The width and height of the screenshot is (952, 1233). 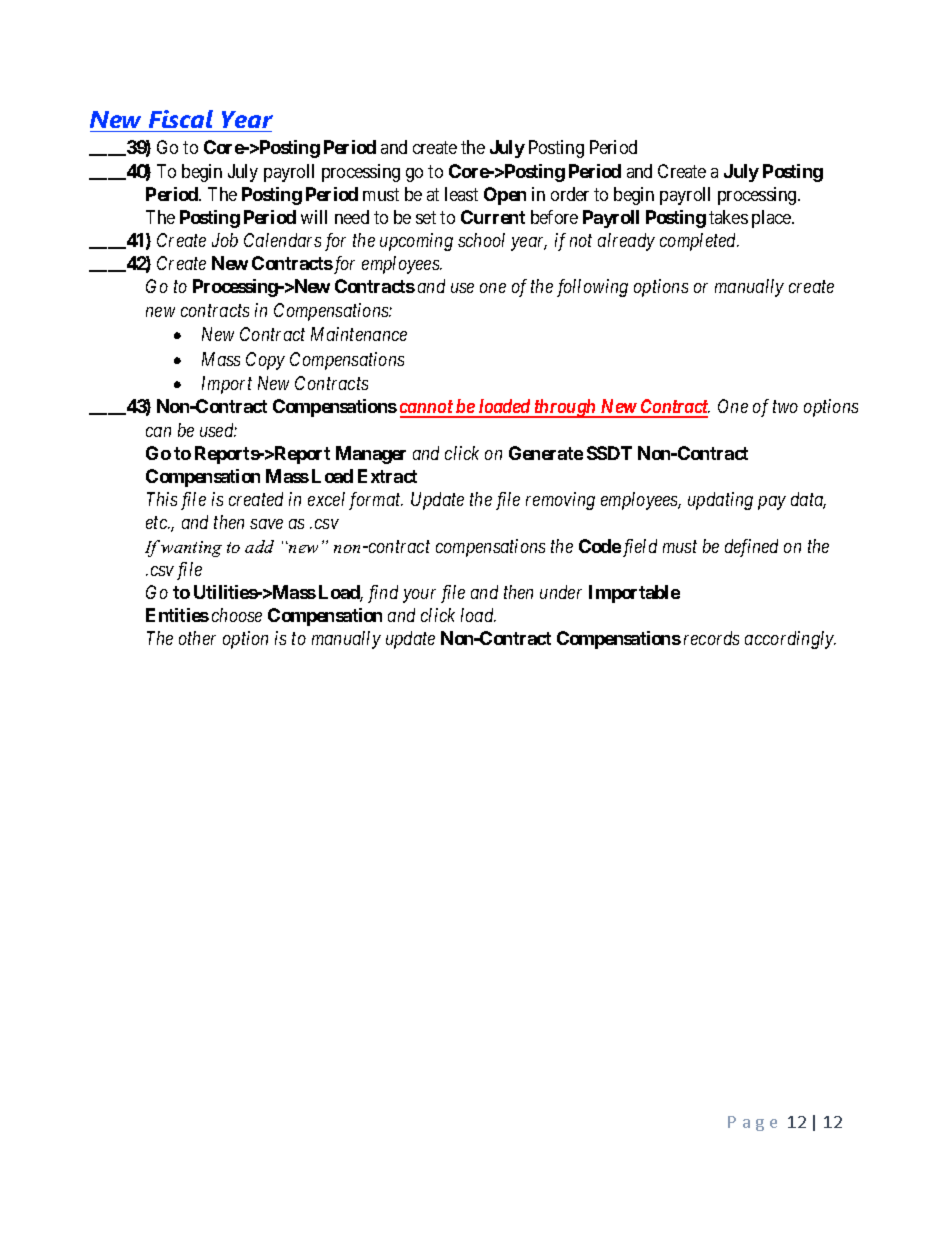 I want to click on two, so click(x=785, y=407).
